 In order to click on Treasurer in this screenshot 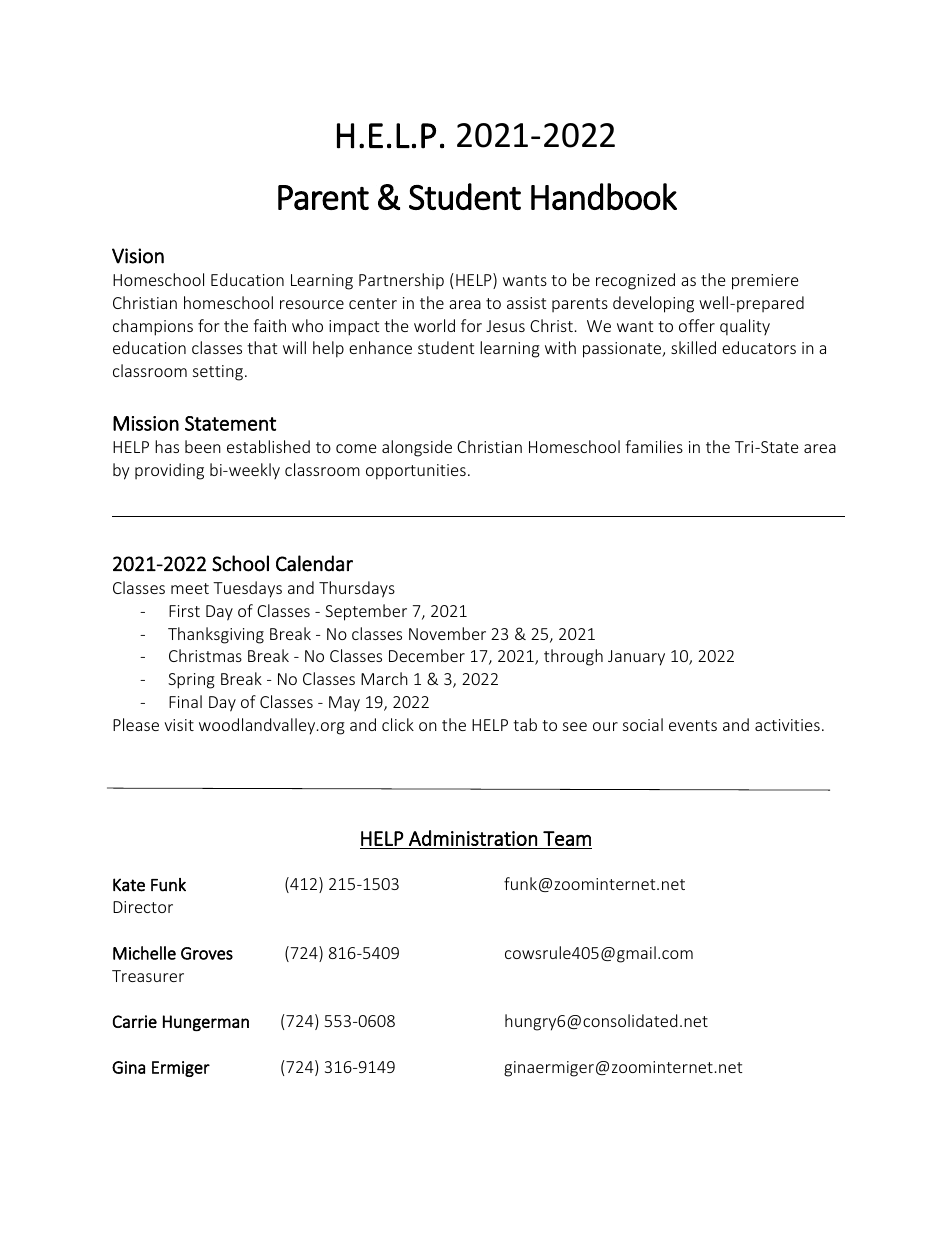, I will do `click(148, 976)`.
